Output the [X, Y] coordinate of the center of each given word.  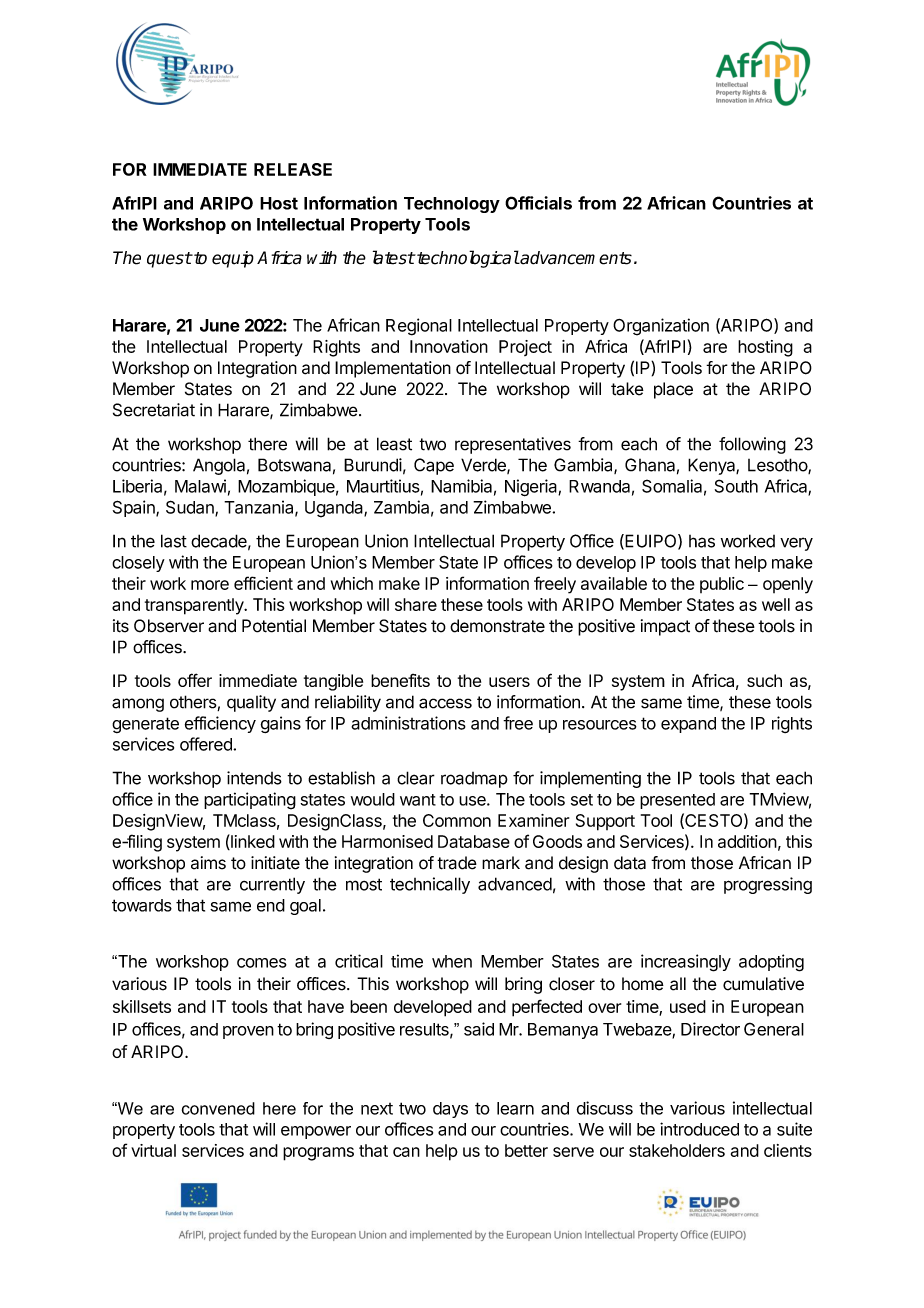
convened [218, 1108]
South [736, 486]
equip [233, 259]
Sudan [191, 508]
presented [677, 801]
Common [457, 820]
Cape [434, 466]
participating [250, 801]
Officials [538, 203]
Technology [452, 205]
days [450, 1110]
